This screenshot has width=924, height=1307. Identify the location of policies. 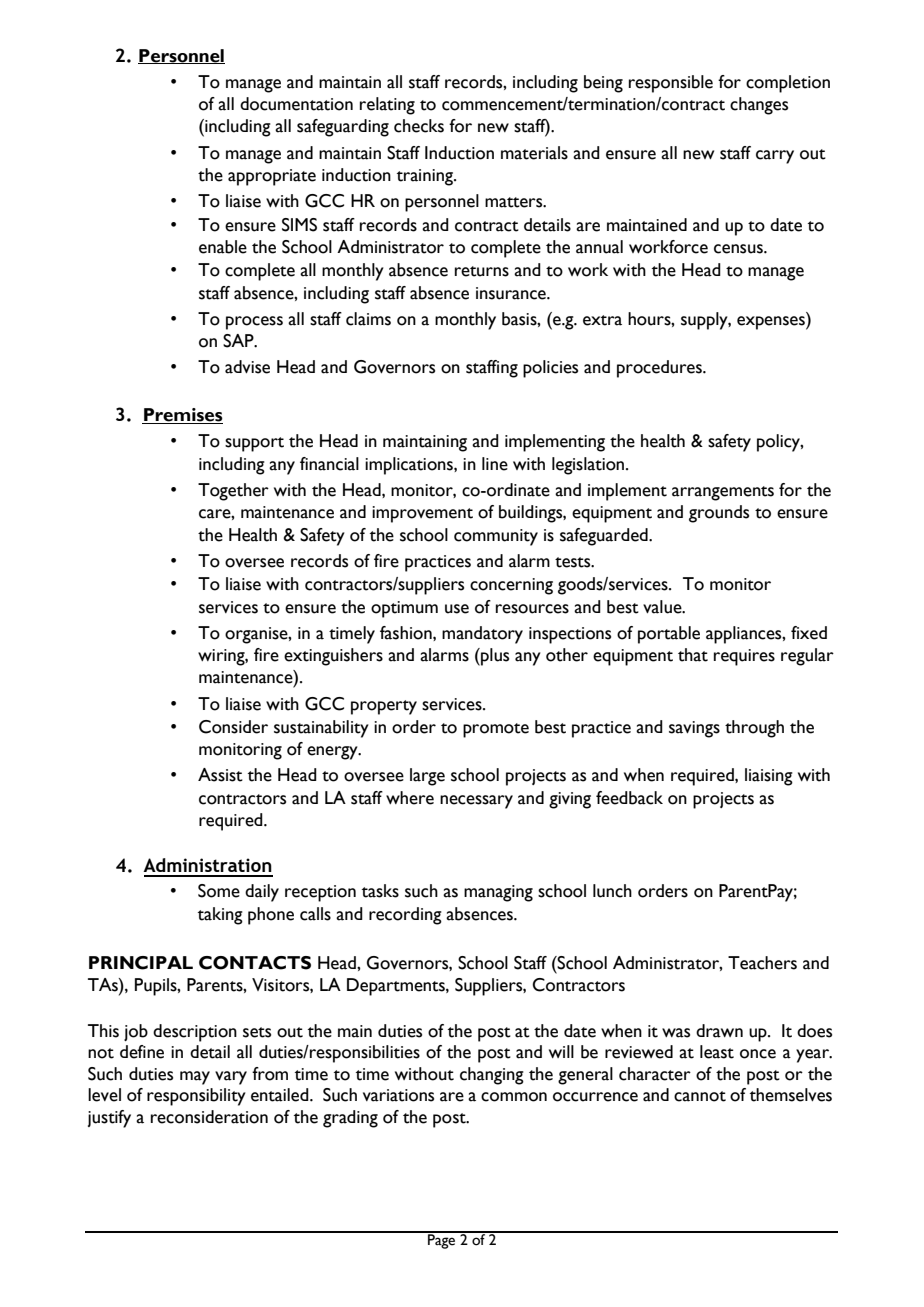
(550, 369).
